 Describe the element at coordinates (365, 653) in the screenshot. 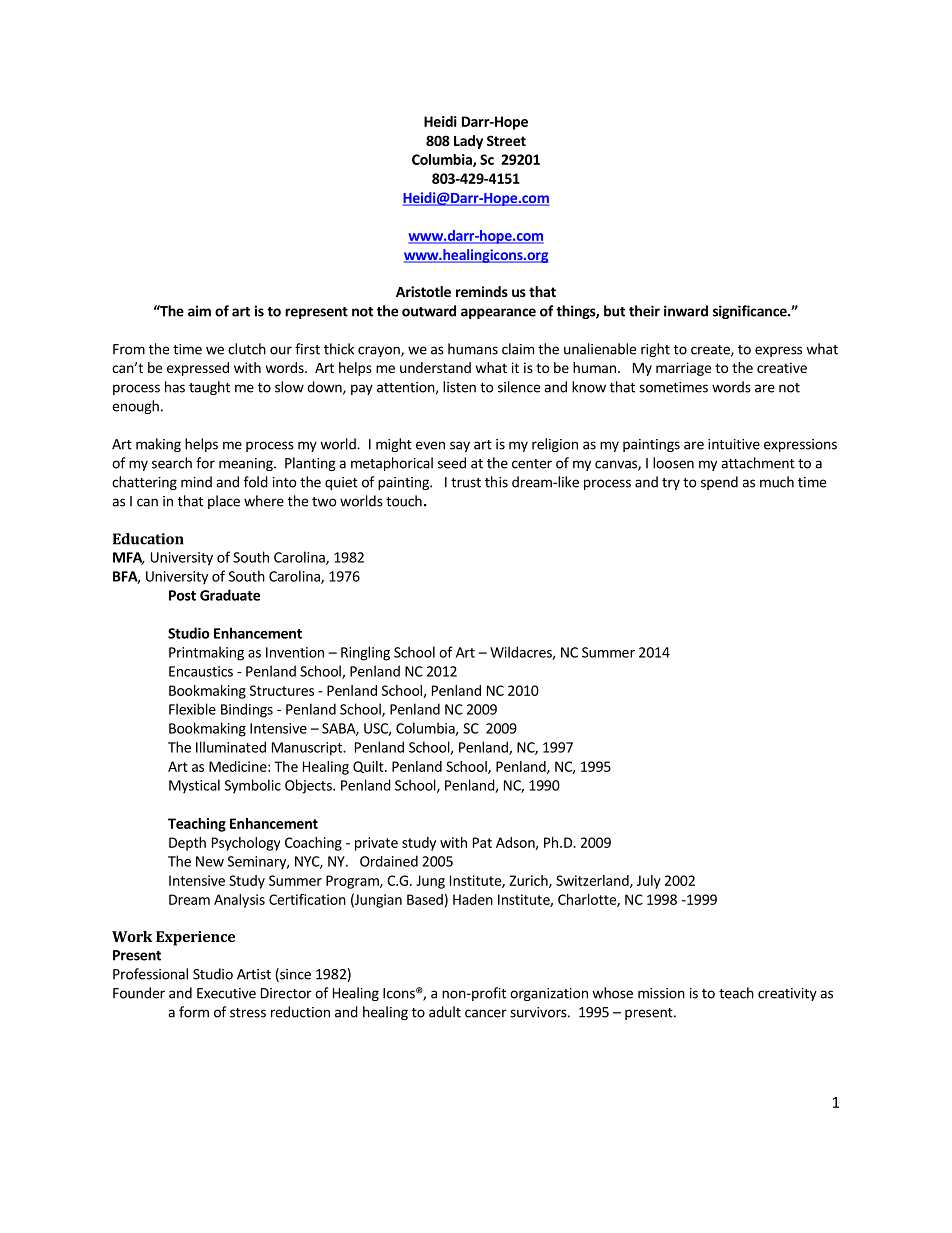

I see `Ringling` at that location.
